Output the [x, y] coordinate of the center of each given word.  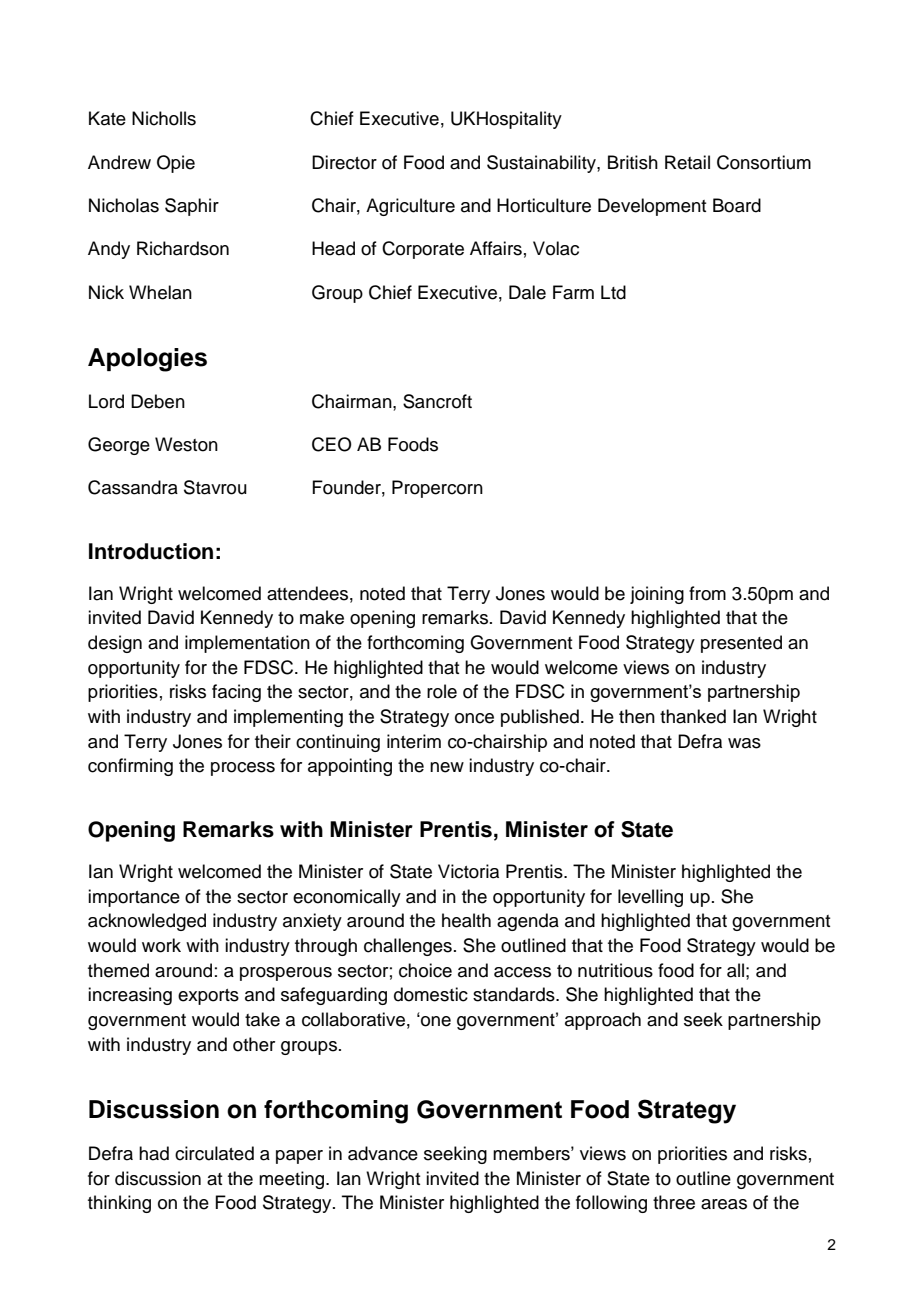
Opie [176, 164]
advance [383, 1153]
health [466, 920]
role [442, 691]
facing [236, 693]
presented [741, 644]
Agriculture [410, 207]
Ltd [613, 292]
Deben [158, 401]
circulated [214, 1153]
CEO [332, 444]
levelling [650, 898]
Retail [687, 162]
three [674, 1202]
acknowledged [147, 922]
